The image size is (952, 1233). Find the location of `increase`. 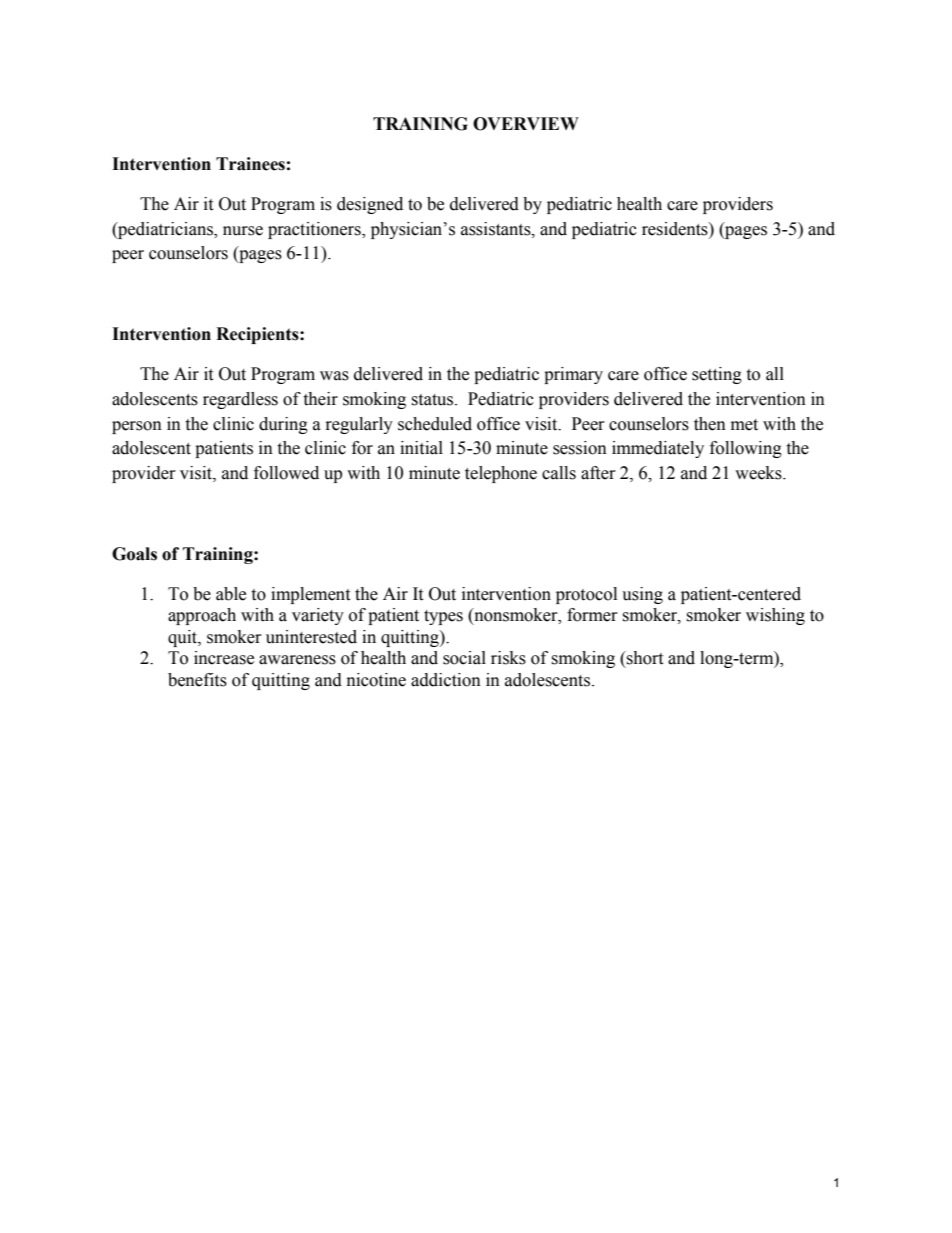

increase is located at coordinates (224, 658).
